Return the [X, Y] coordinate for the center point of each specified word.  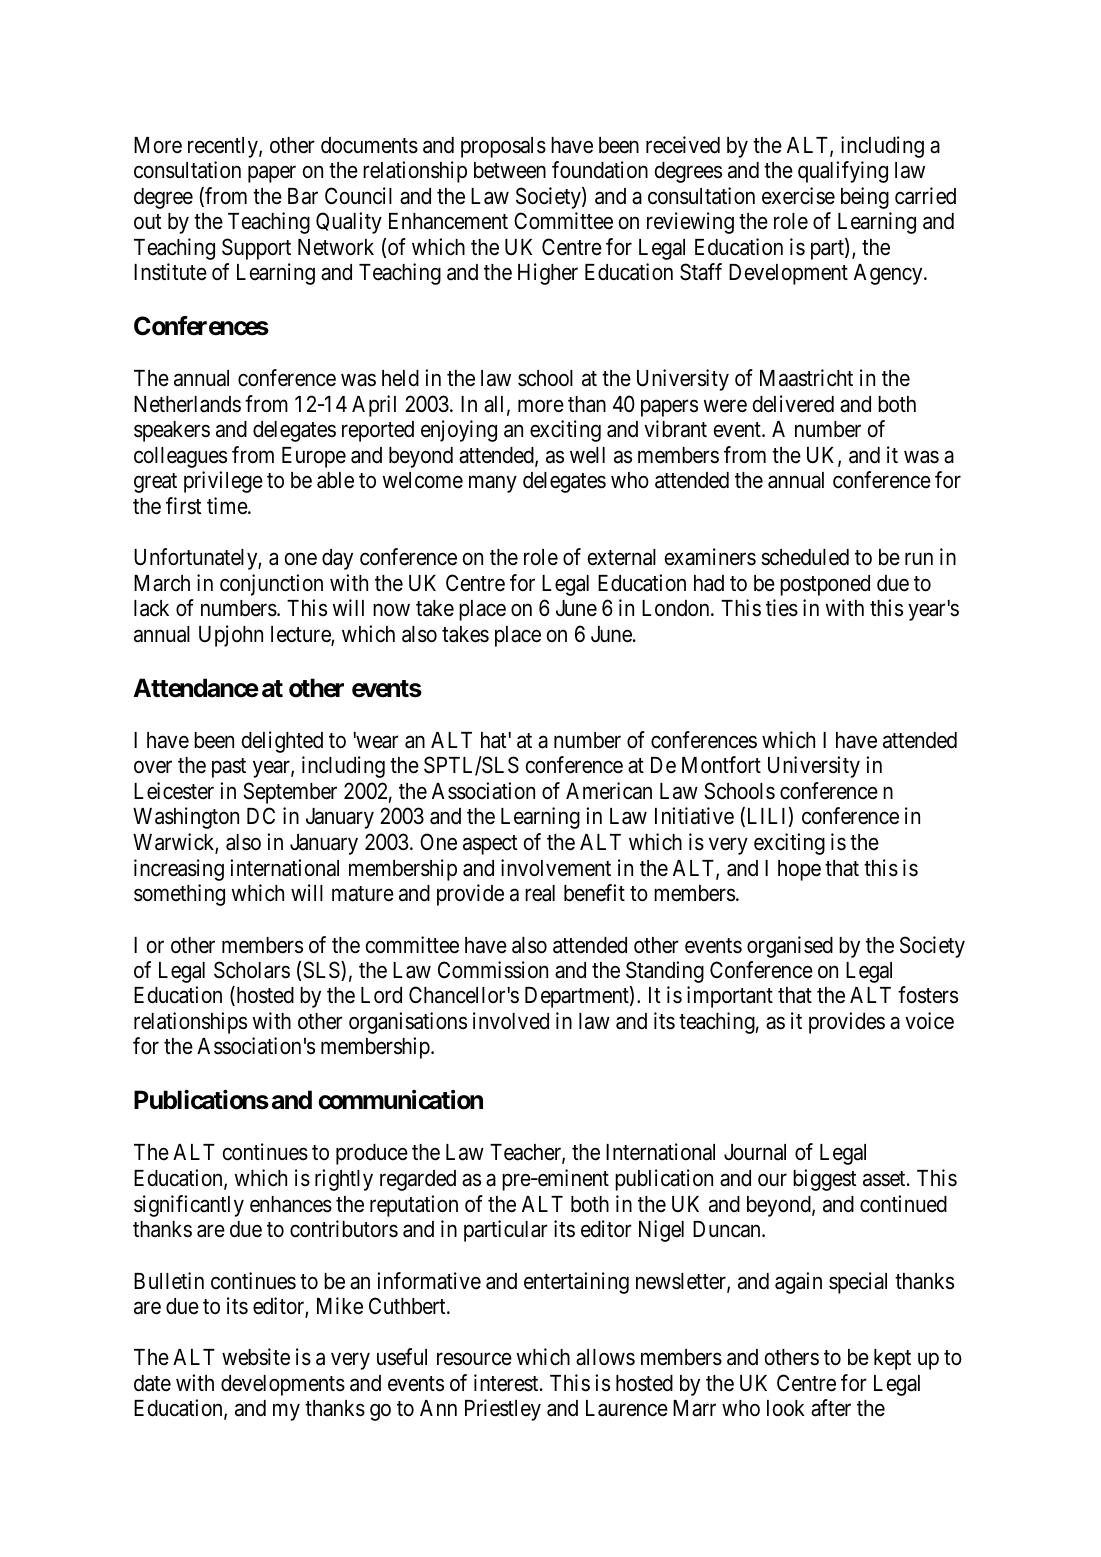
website [256, 1357]
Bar [303, 196]
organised [790, 947]
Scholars [252, 970]
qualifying [843, 172]
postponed [825, 585]
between [510, 170]
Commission [493, 970]
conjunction [271, 585]
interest [507, 1383]
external [622, 557]
